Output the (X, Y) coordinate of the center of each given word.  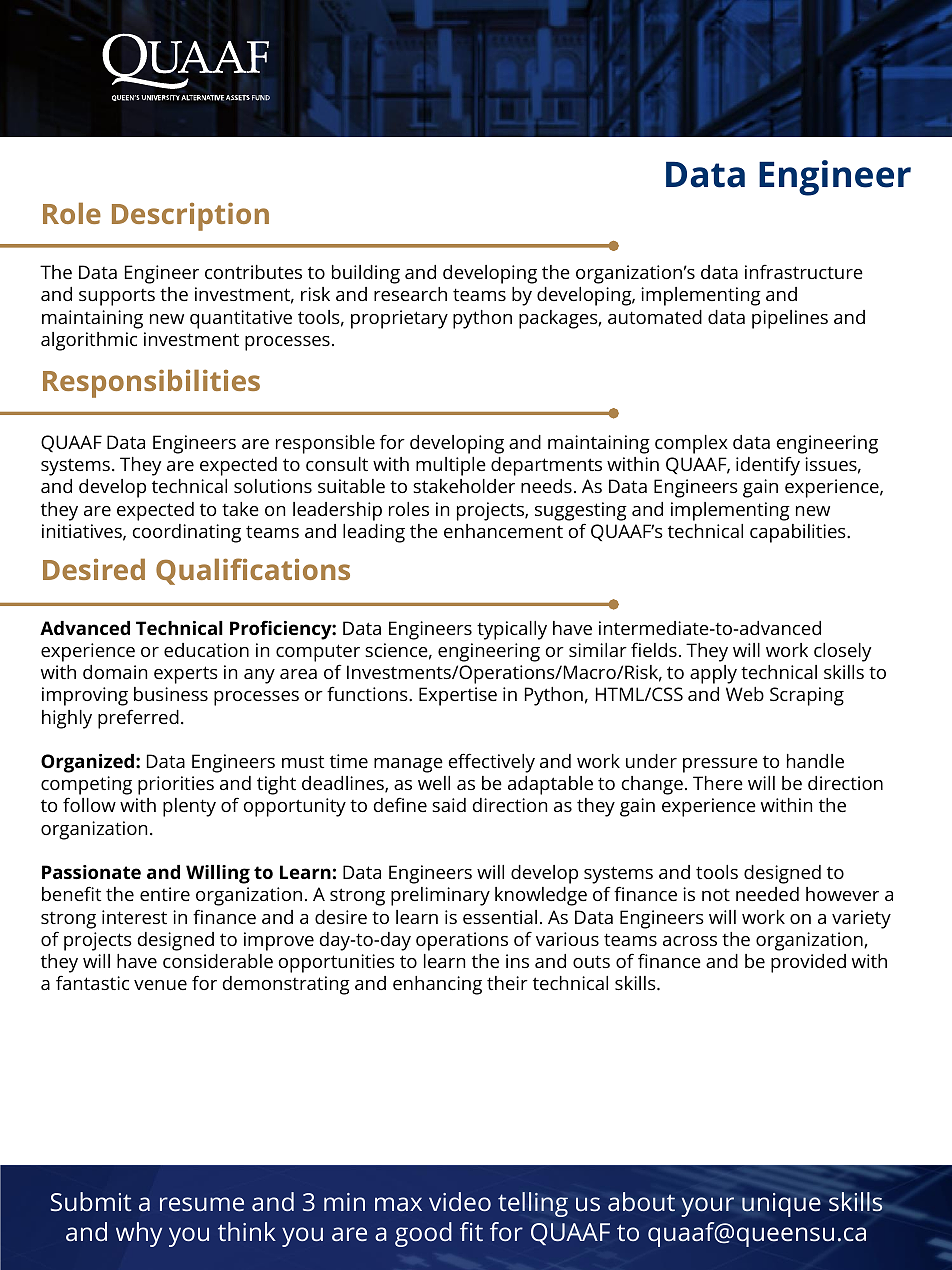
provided (808, 963)
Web (745, 694)
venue (160, 985)
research (410, 294)
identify (768, 466)
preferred (138, 719)
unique (781, 1205)
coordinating (187, 533)
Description (190, 217)
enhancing (437, 985)
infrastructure (804, 271)
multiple (451, 466)
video (460, 1201)
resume (202, 1204)
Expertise (458, 696)
